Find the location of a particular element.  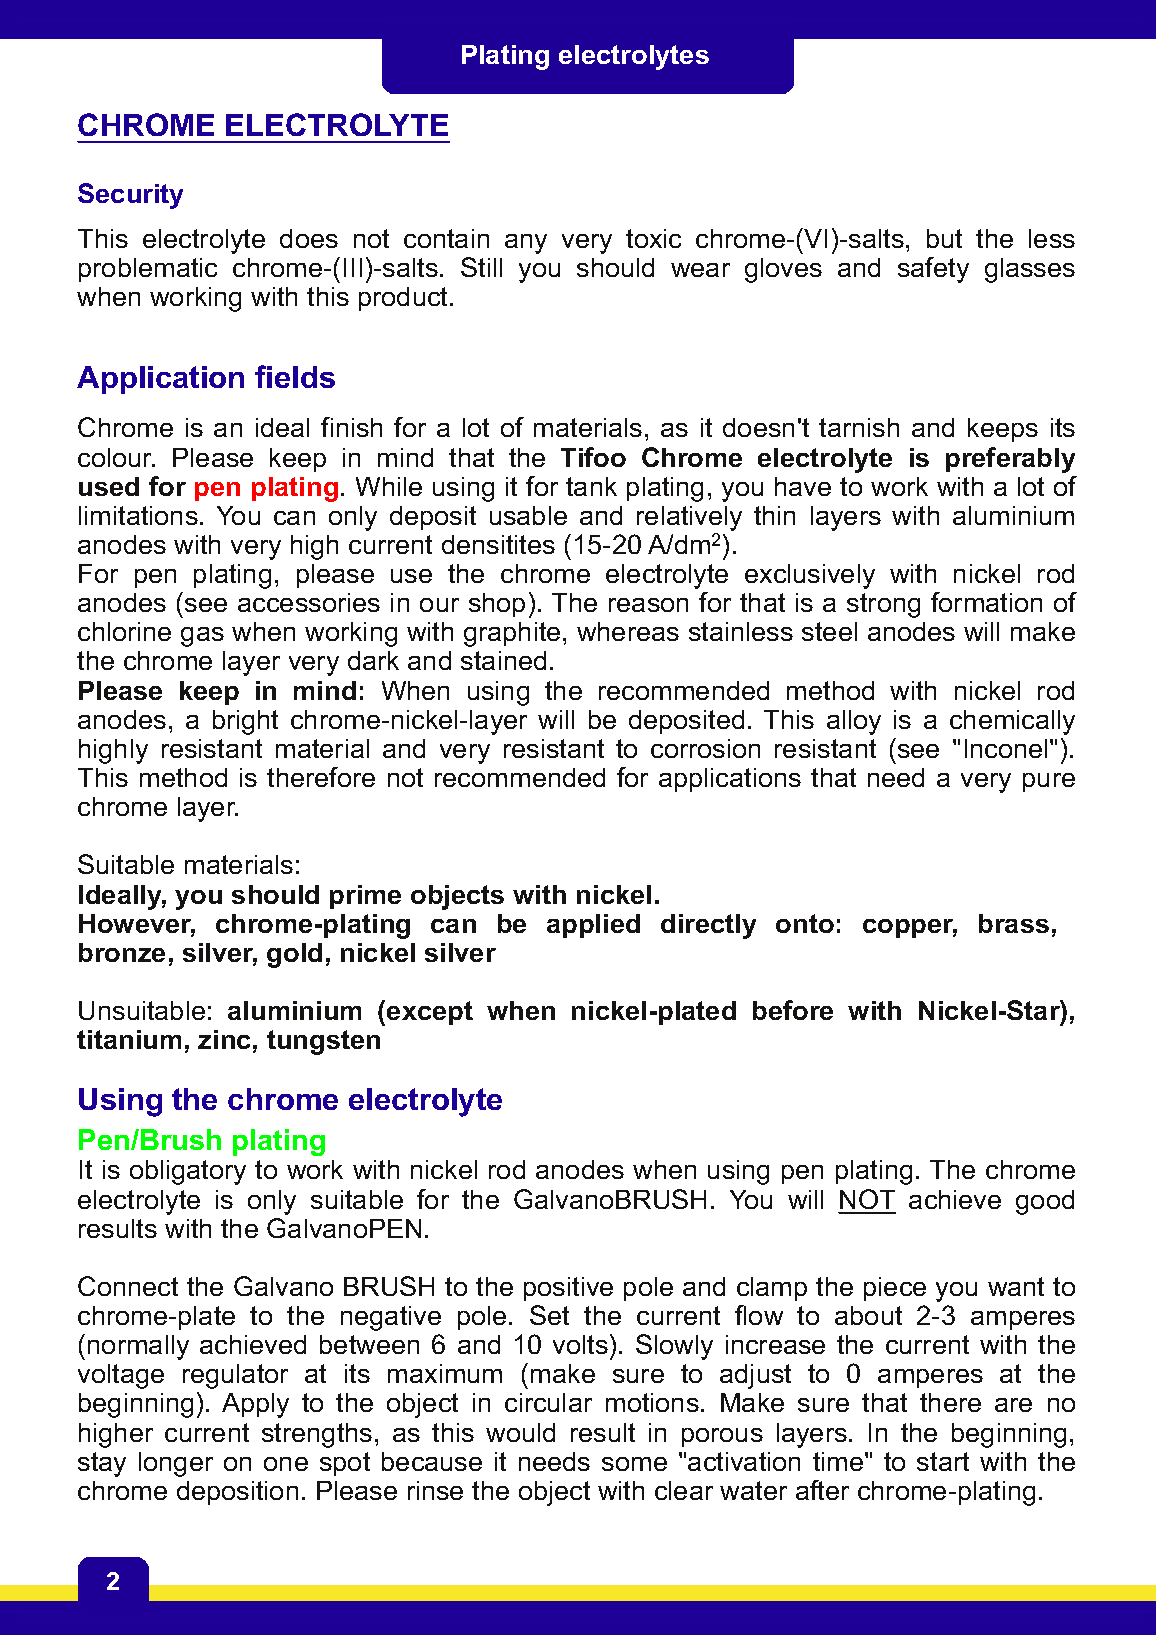

problematic is located at coordinates (148, 270).
